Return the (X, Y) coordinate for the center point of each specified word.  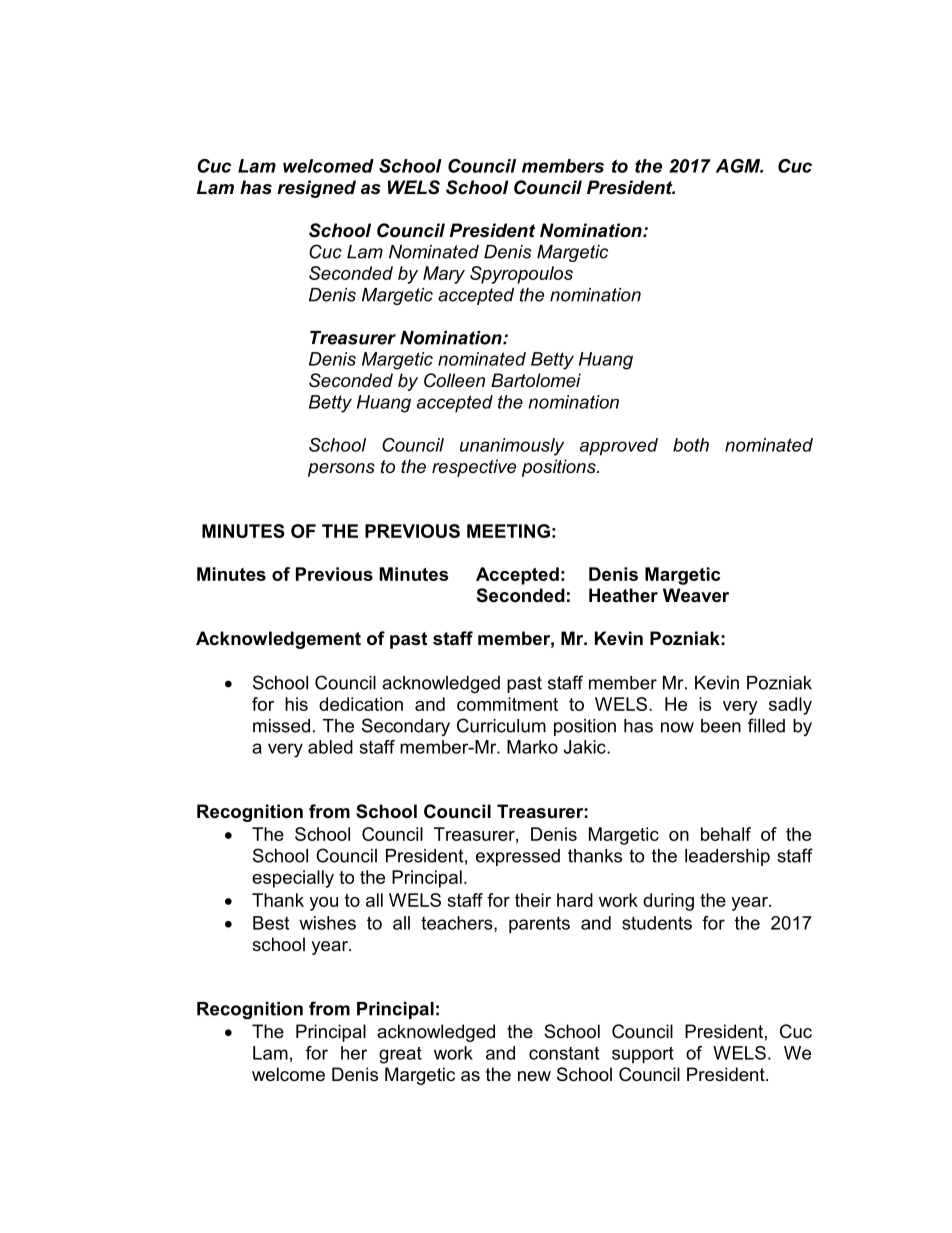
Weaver (696, 595)
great (400, 1055)
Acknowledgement (278, 640)
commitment (507, 704)
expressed (518, 857)
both (691, 445)
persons (341, 470)
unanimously (512, 447)
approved (619, 447)
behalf (726, 834)
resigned (316, 189)
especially (293, 879)
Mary (444, 275)
